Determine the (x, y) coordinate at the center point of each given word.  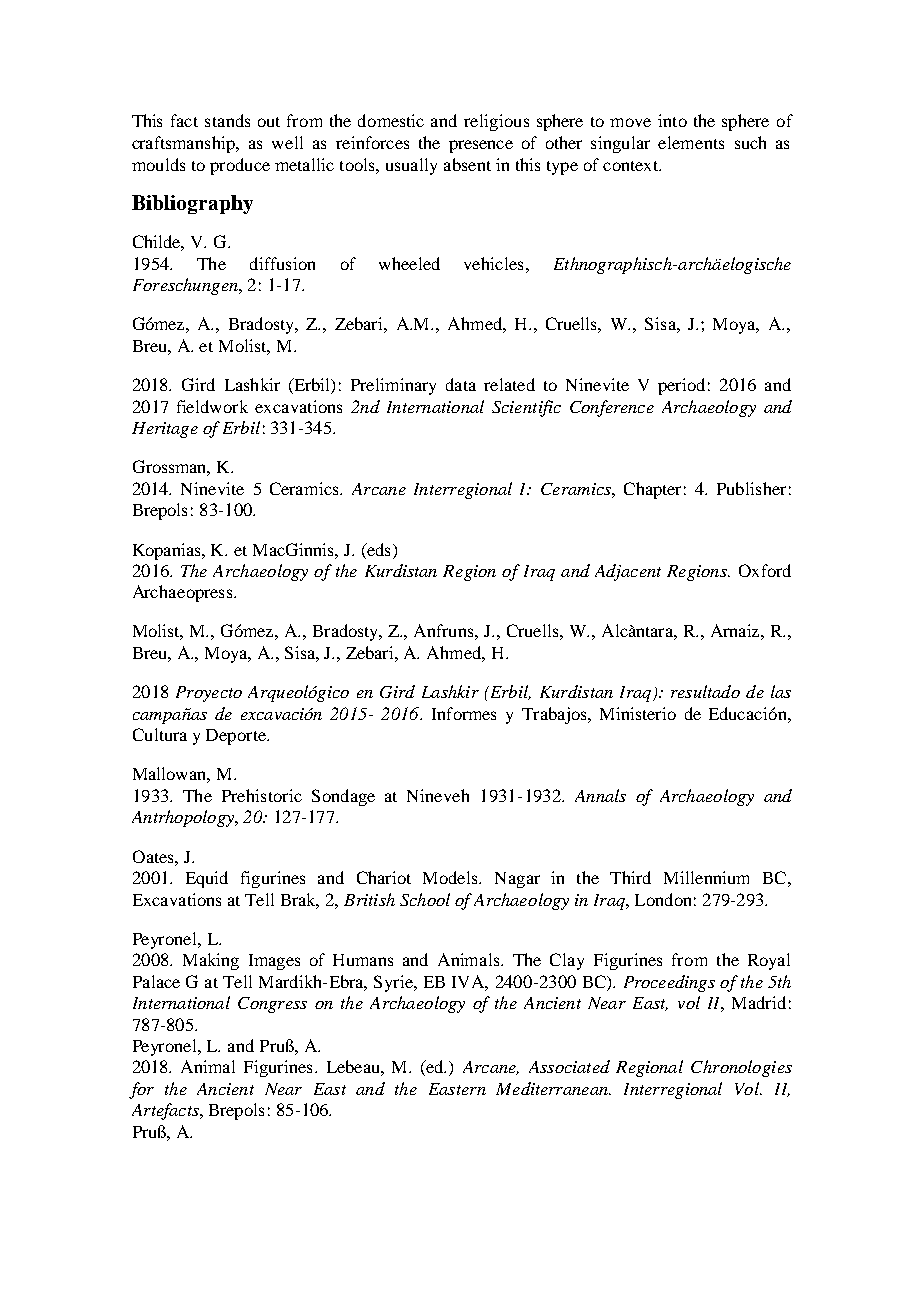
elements (691, 142)
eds (377, 549)
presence (481, 146)
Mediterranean (553, 1088)
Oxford (765, 570)
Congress (272, 1005)
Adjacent (628, 572)
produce (240, 166)
